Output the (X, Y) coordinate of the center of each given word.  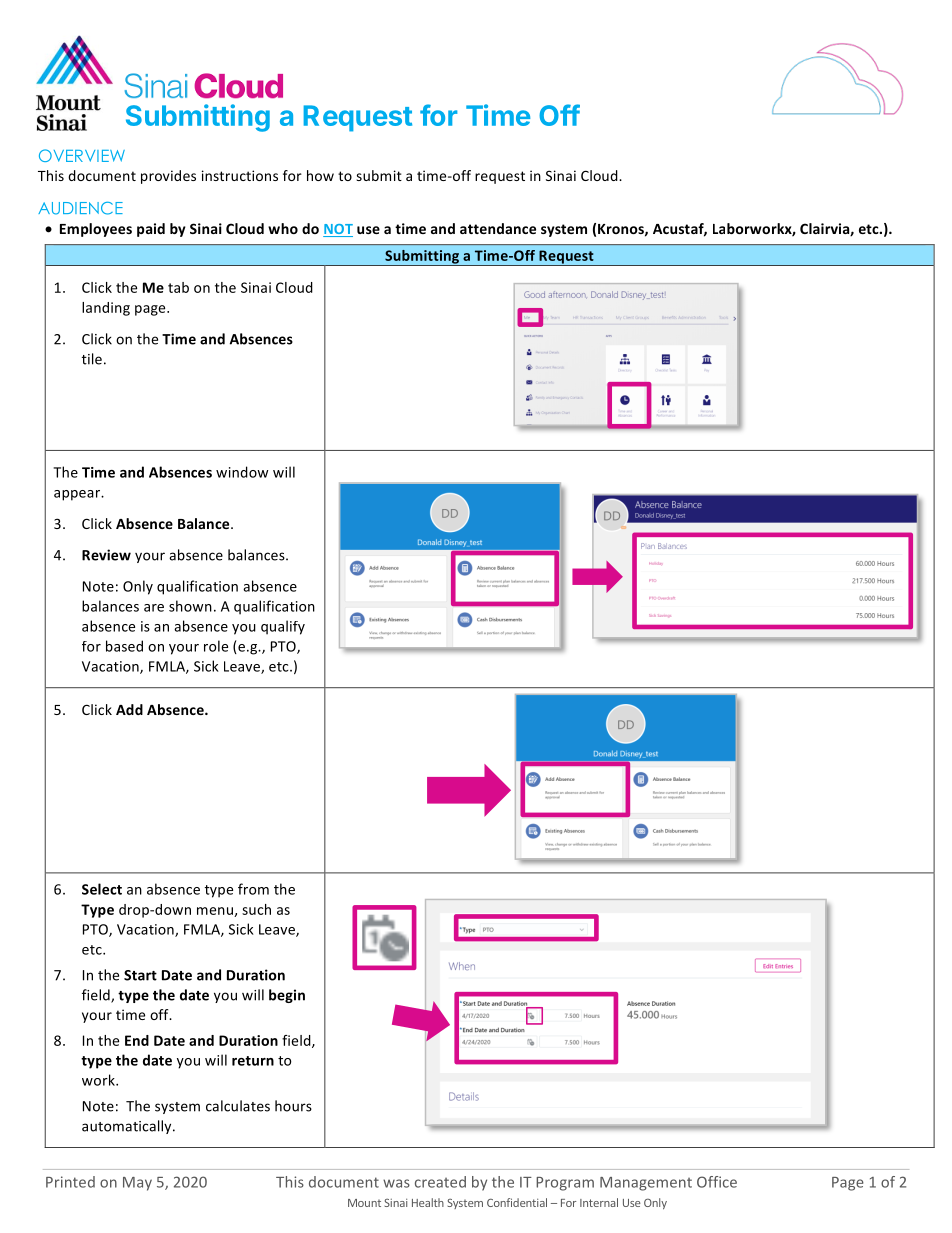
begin (287, 996)
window (242, 472)
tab (178, 287)
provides (168, 177)
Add (129, 709)
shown (190, 606)
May (137, 1184)
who (283, 228)
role (216, 646)
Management (646, 1184)
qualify (283, 627)
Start (140, 975)
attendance (498, 228)
